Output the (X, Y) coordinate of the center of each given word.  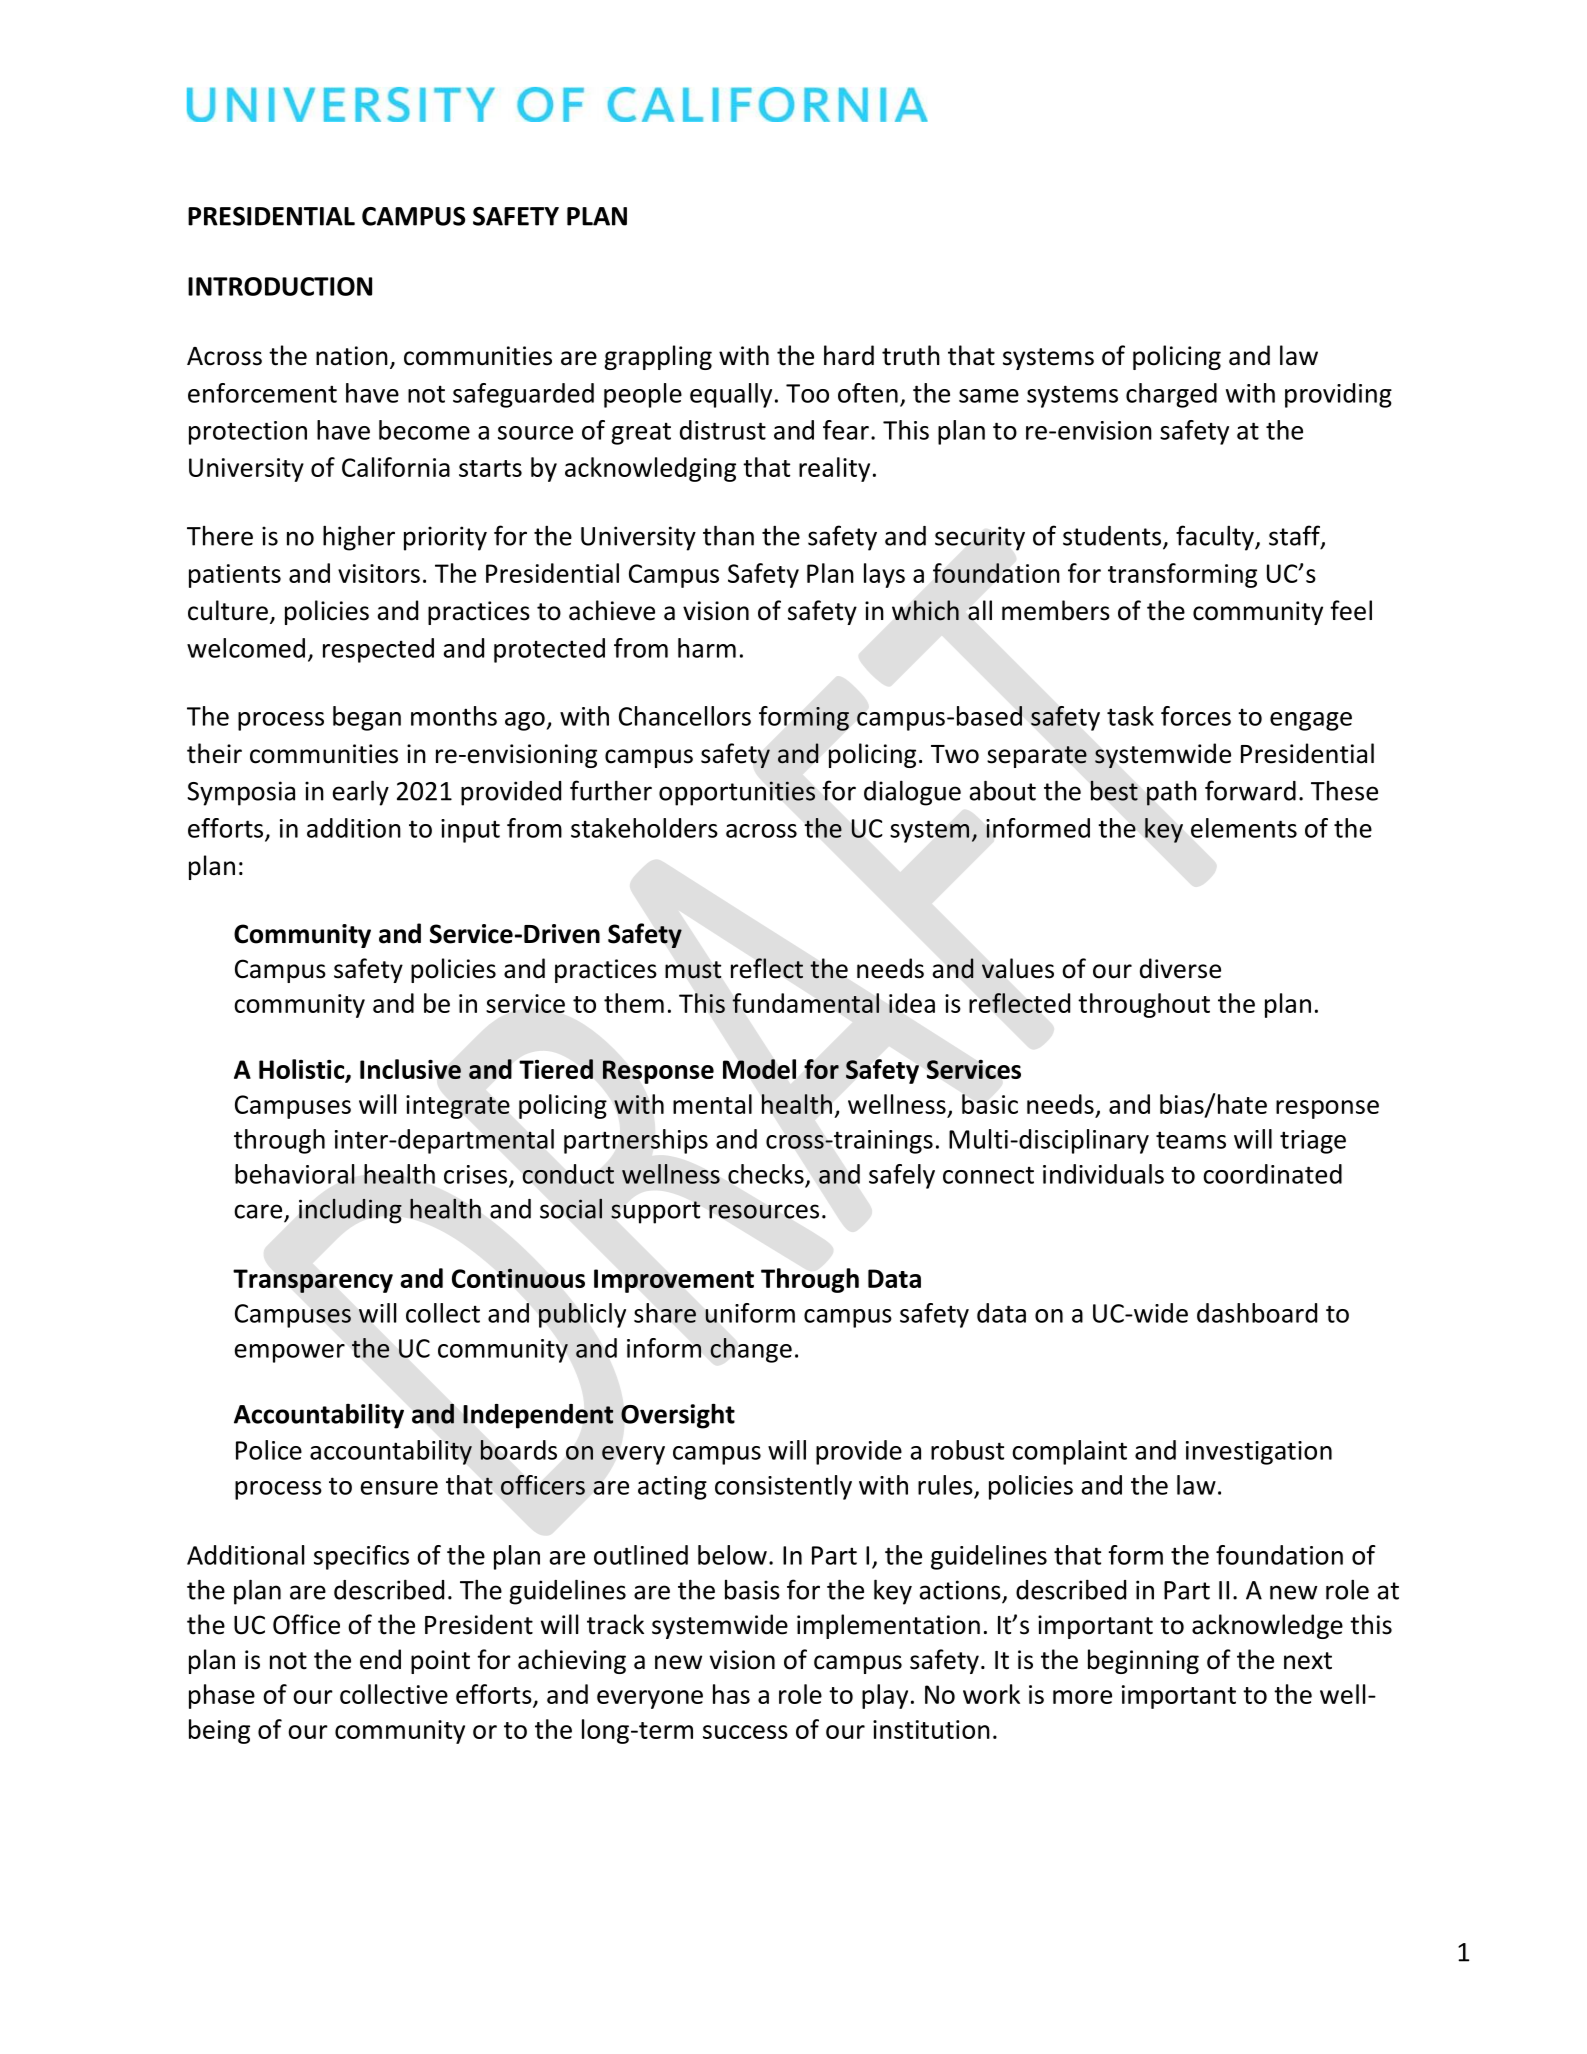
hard (849, 355)
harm (707, 648)
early (361, 793)
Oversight (678, 1416)
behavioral (295, 1174)
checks (766, 1174)
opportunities (737, 793)
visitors (379, 573)
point (440, 1662)
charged (1171, 395)
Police (269, 1450)
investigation (1259, 1453)
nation (352, 356)
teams (1191, 1140)
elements (1244, 828)
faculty (1216, 538)
